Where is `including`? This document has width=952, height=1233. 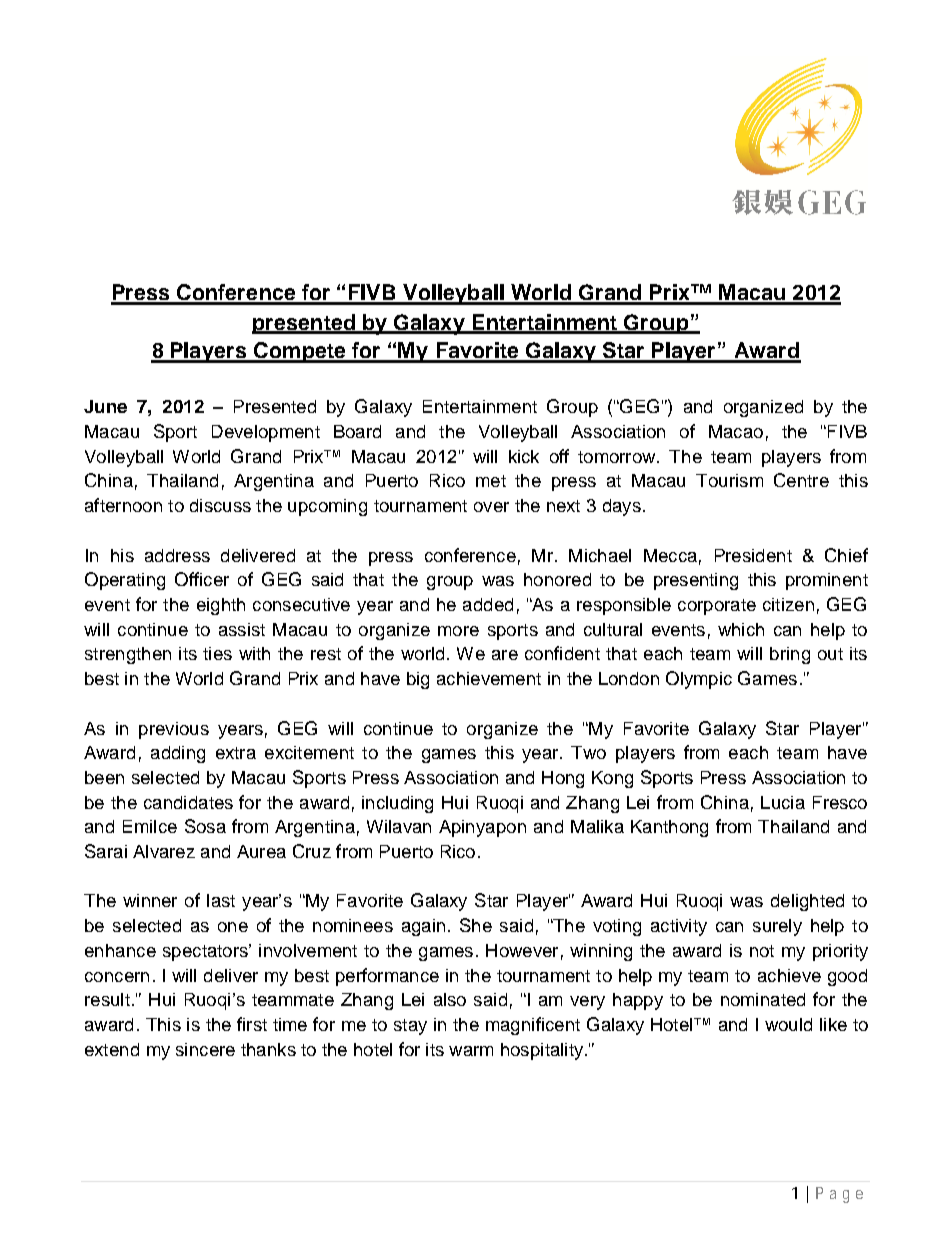 including is located at coordinates (397, 804).
